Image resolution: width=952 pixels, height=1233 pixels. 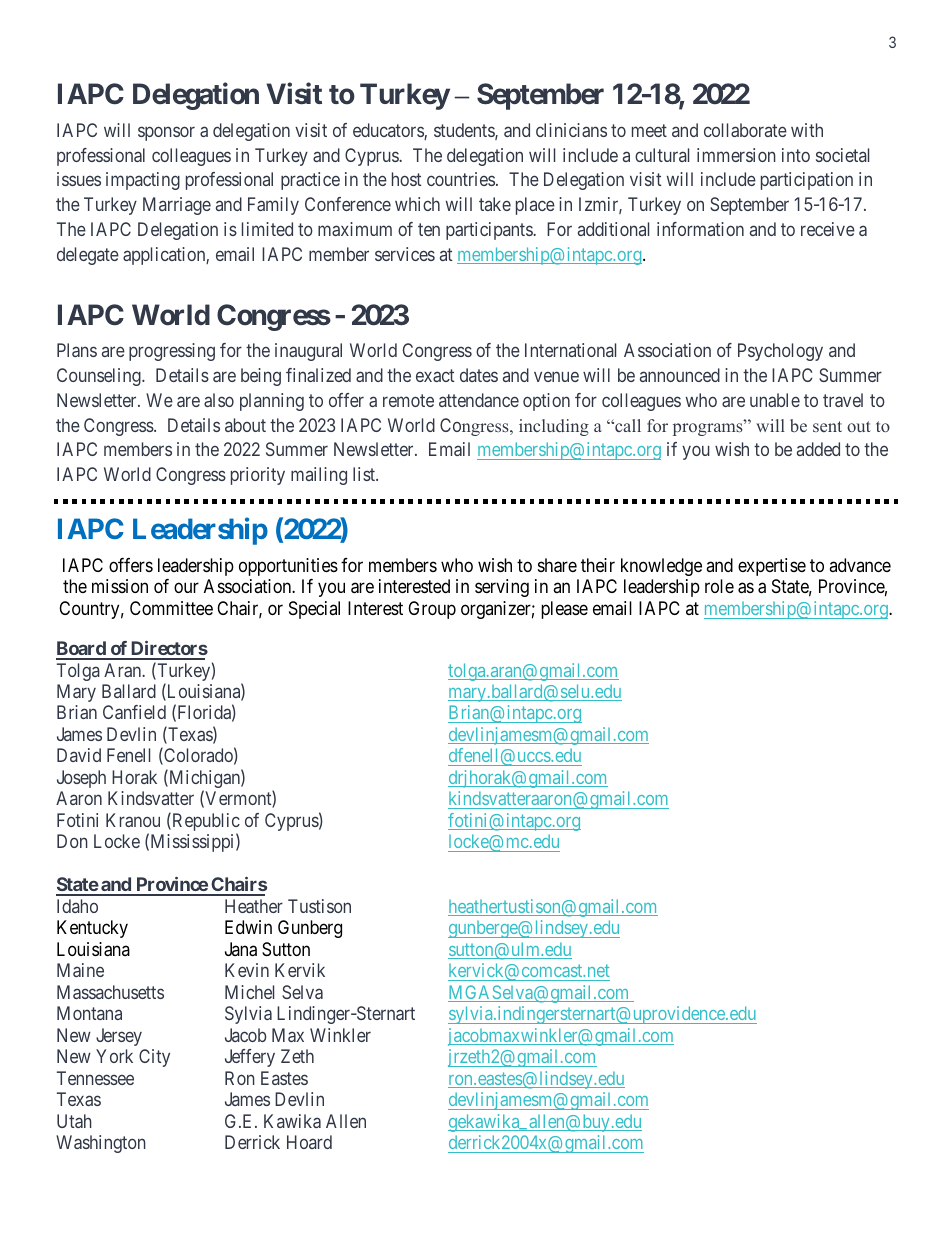 I want to click on role, so click(x=719, y=586).
